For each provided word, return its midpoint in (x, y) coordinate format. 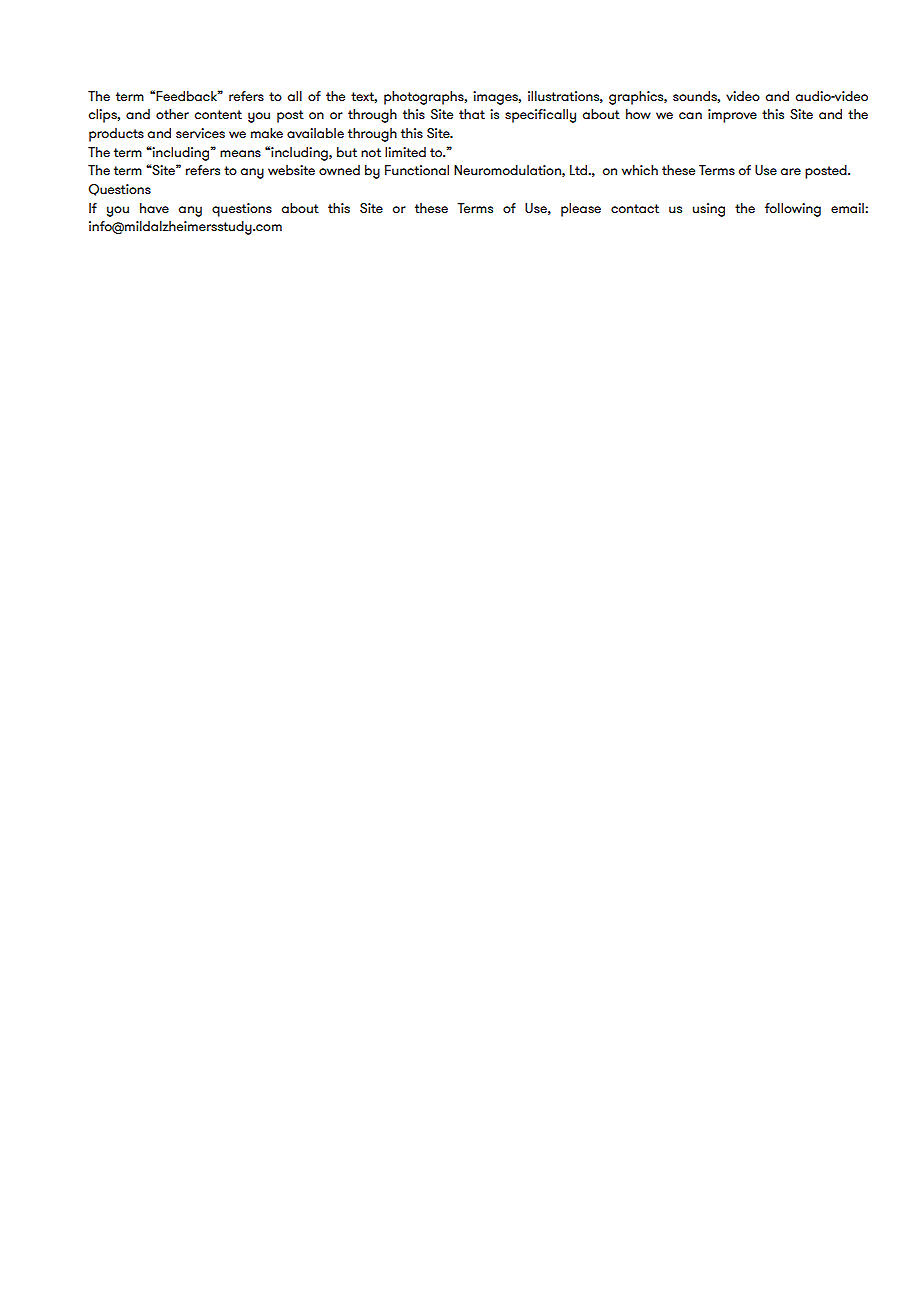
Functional (417, 170)
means (240, 153)
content (218, 114)
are (791, 171)
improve (732, 116)
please (581, 210)
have (154, 208)
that (472, 114)
